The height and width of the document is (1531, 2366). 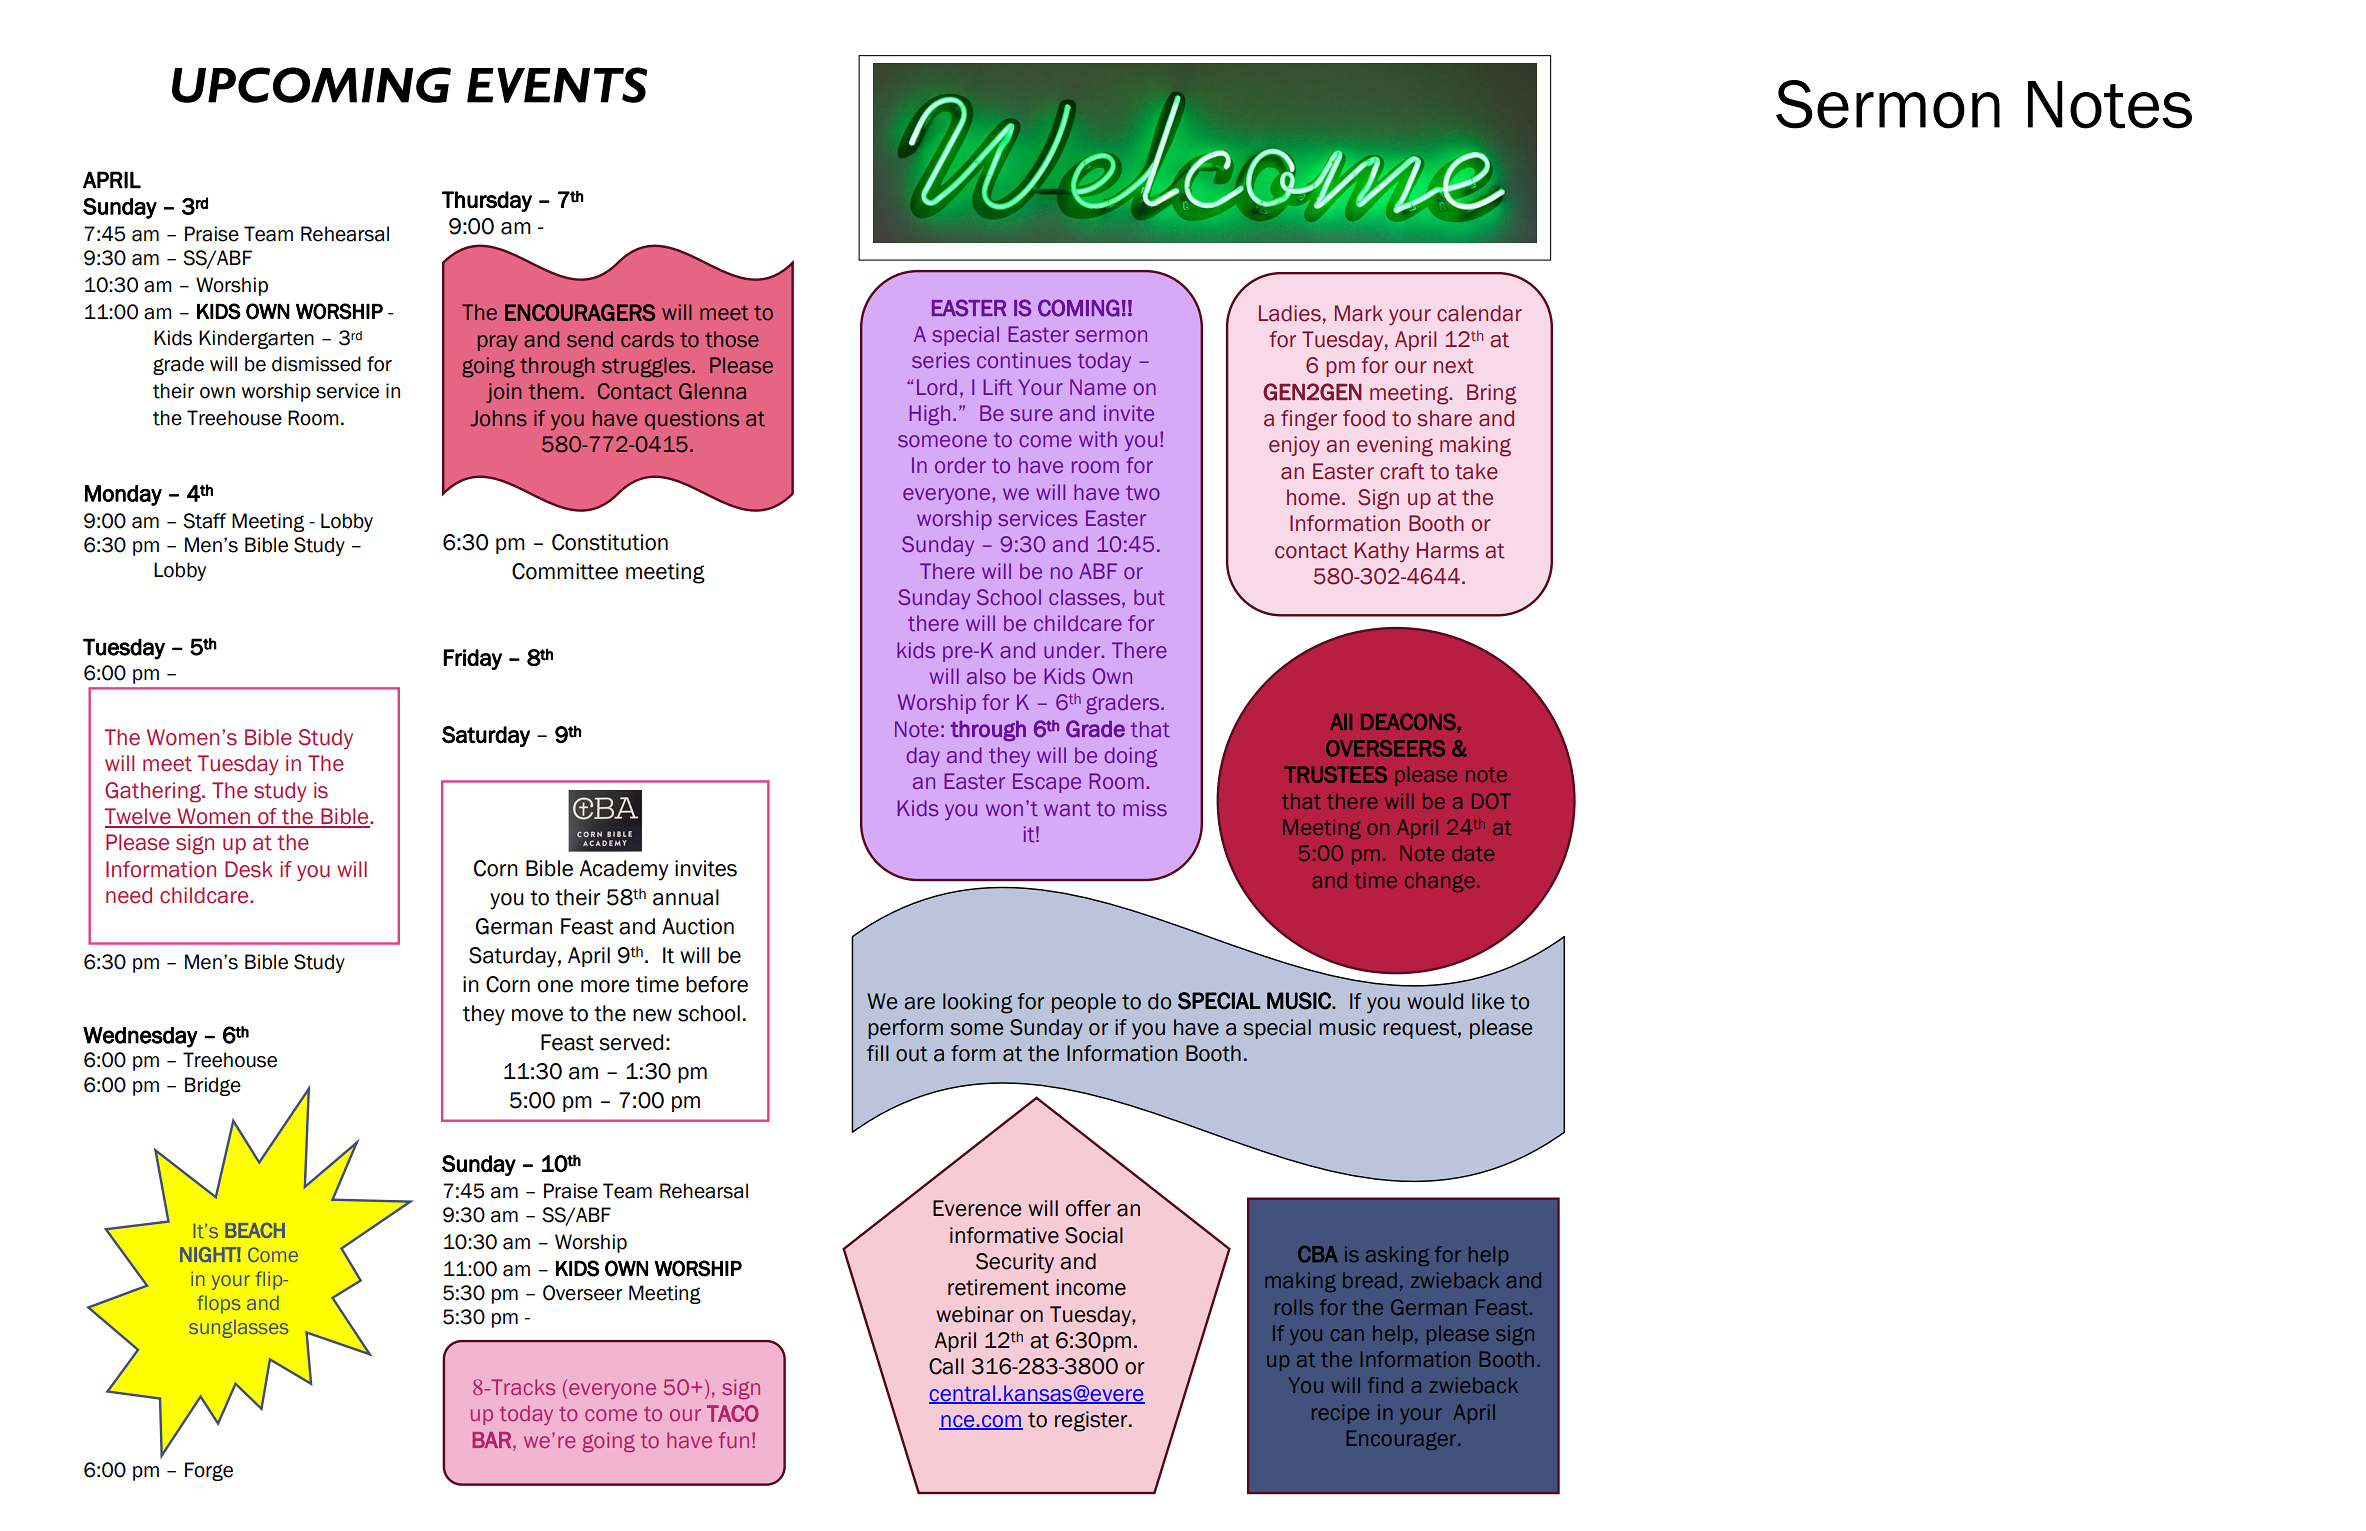 I want to click on fill, so click(x=878, y=1053).
